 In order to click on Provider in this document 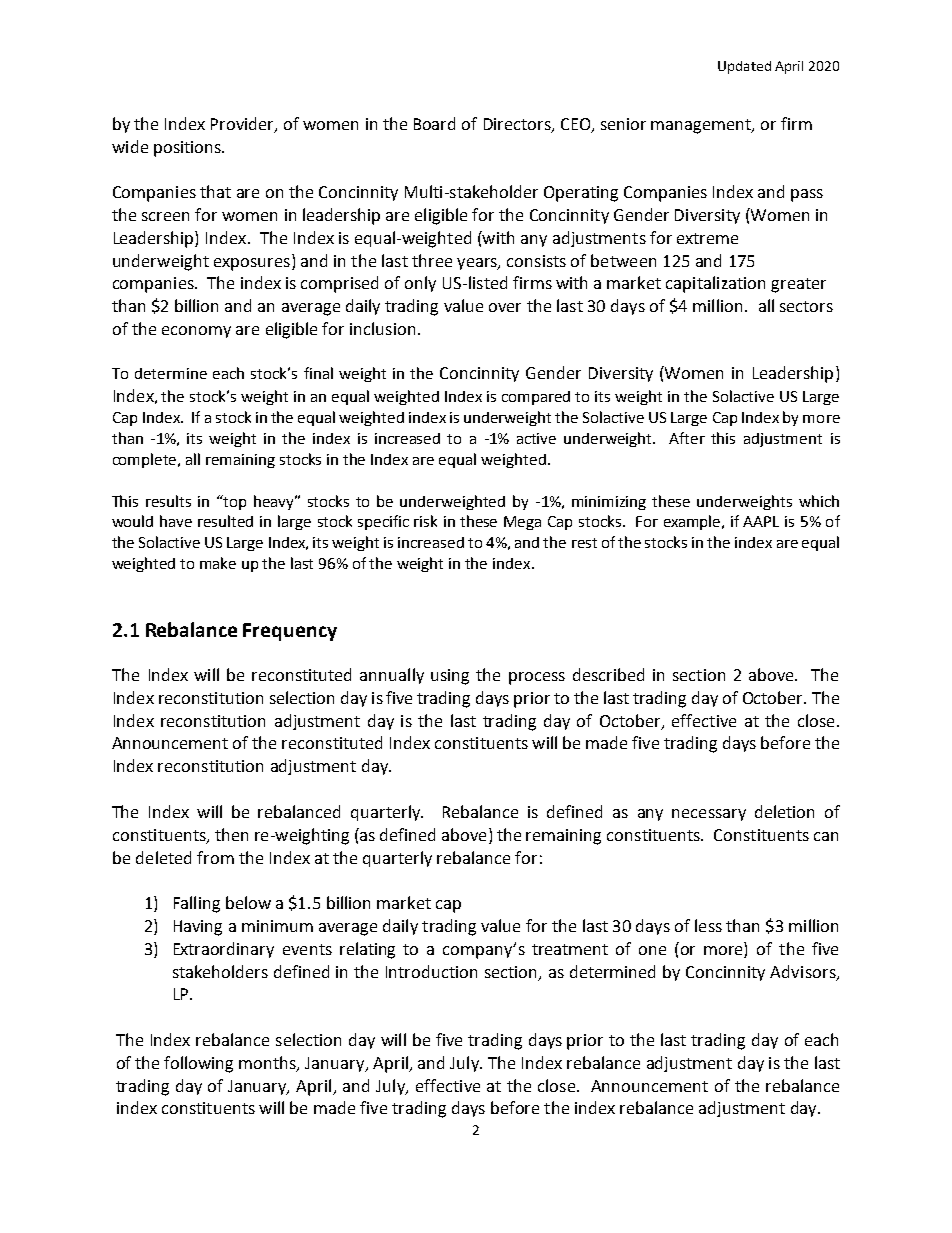, I will do `click(243, 124)`.
